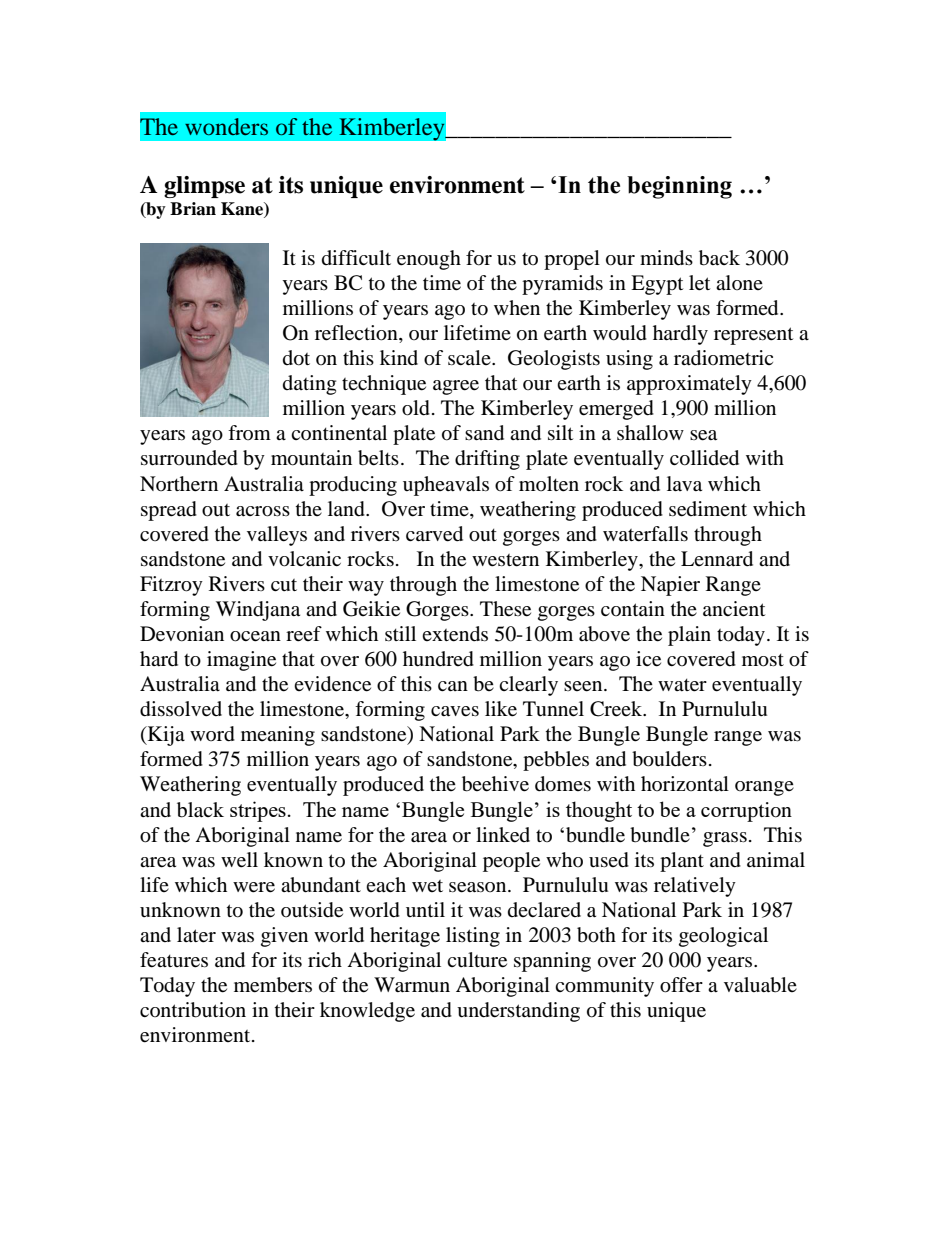 This image has height=1233, width=952. I want to click on beginning, so click(679, 187).
